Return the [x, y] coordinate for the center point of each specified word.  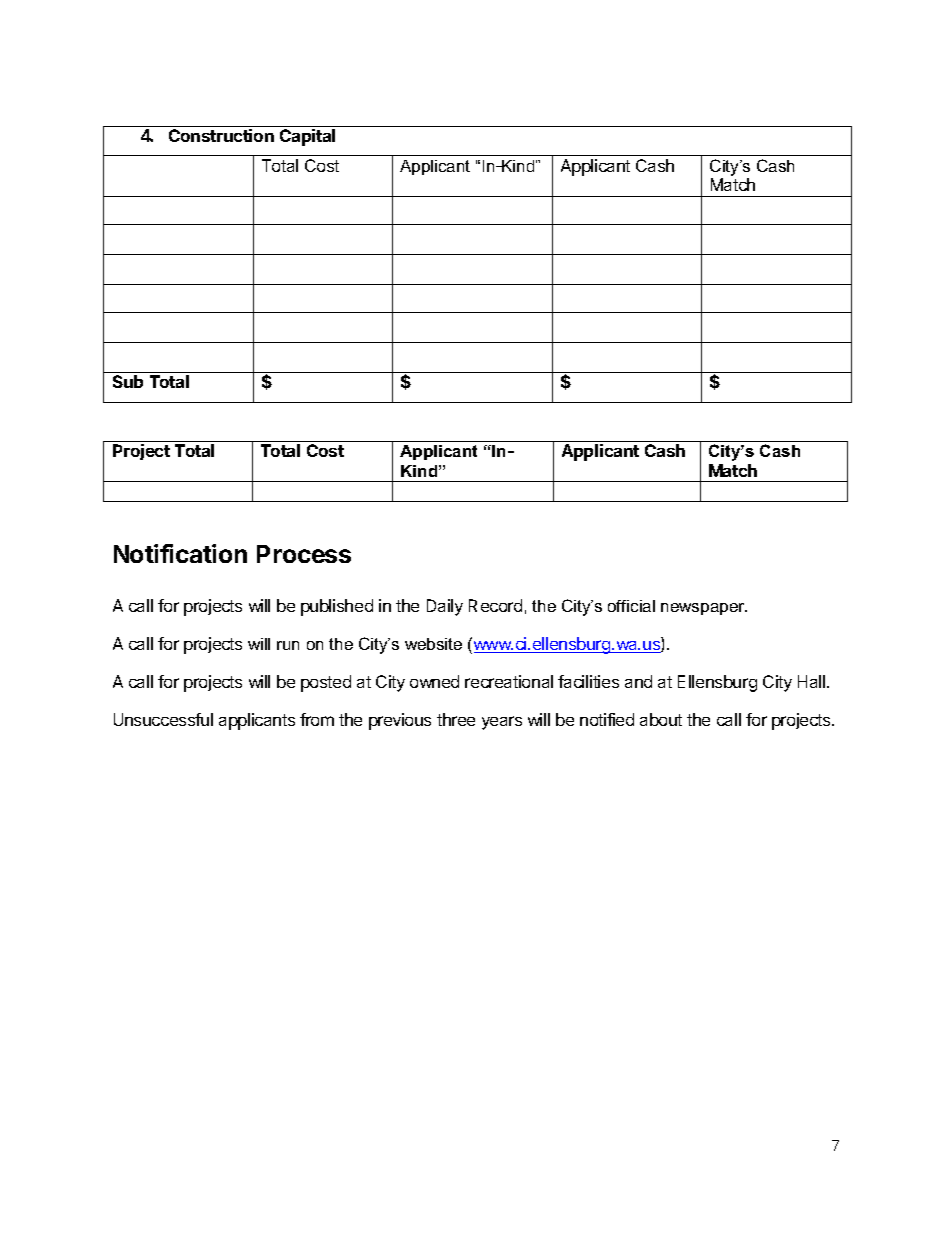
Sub [128, 381]
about [661, 719]
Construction [221, 135]
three [456, 719]
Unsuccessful [163, 719]
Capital [307, 137]
